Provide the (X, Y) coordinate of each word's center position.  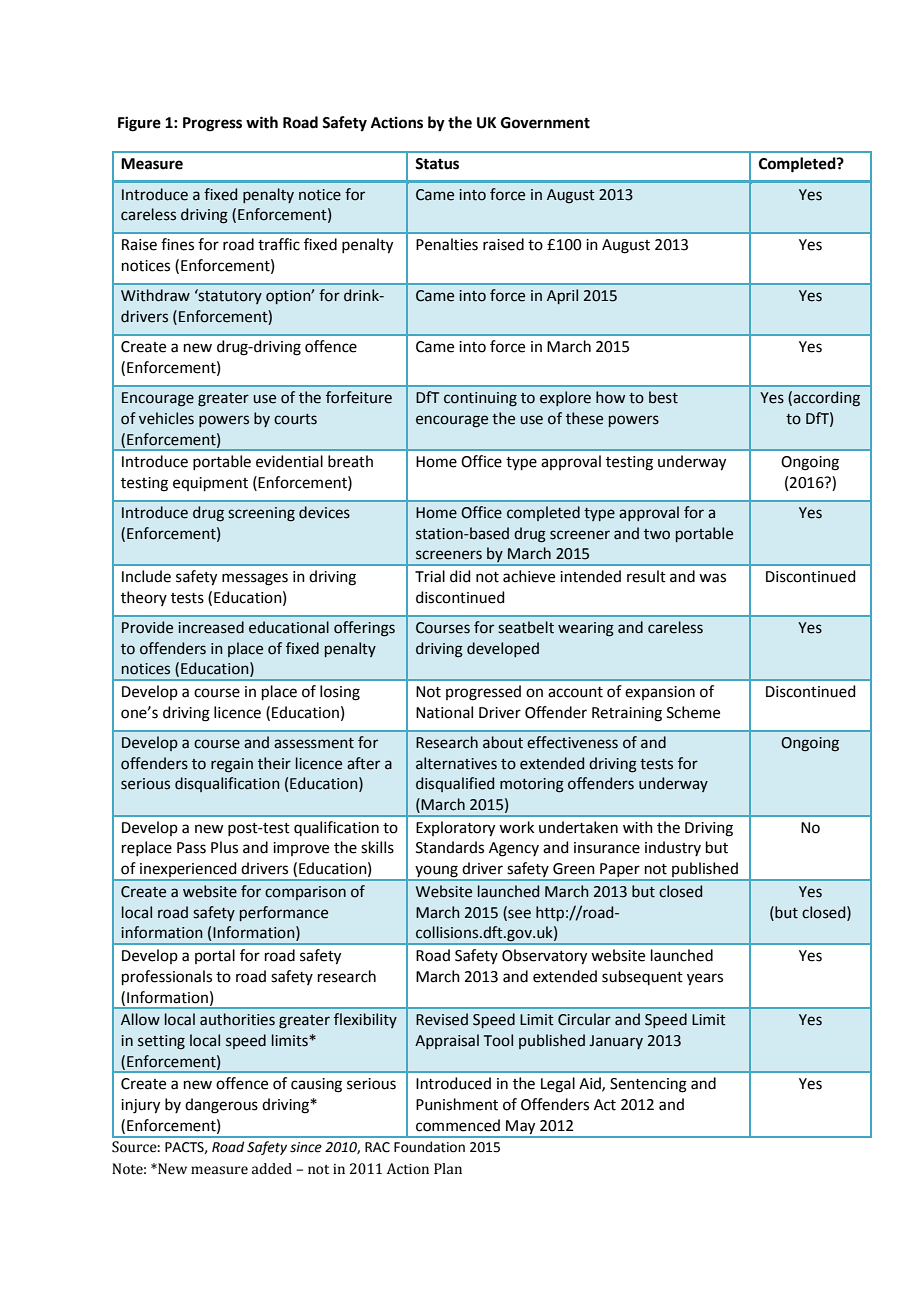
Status (437, 164)
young (436, 872)
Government (545, 123)
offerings (364, 629)
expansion (660, 693)
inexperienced (188, 871)
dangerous (221, 1106)
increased (211, 627)
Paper (620, 871)
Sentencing (648, 1085)
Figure (139, 124)
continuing (480, 399)
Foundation (429, 1147)
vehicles (166, 418)
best (663, 397)
